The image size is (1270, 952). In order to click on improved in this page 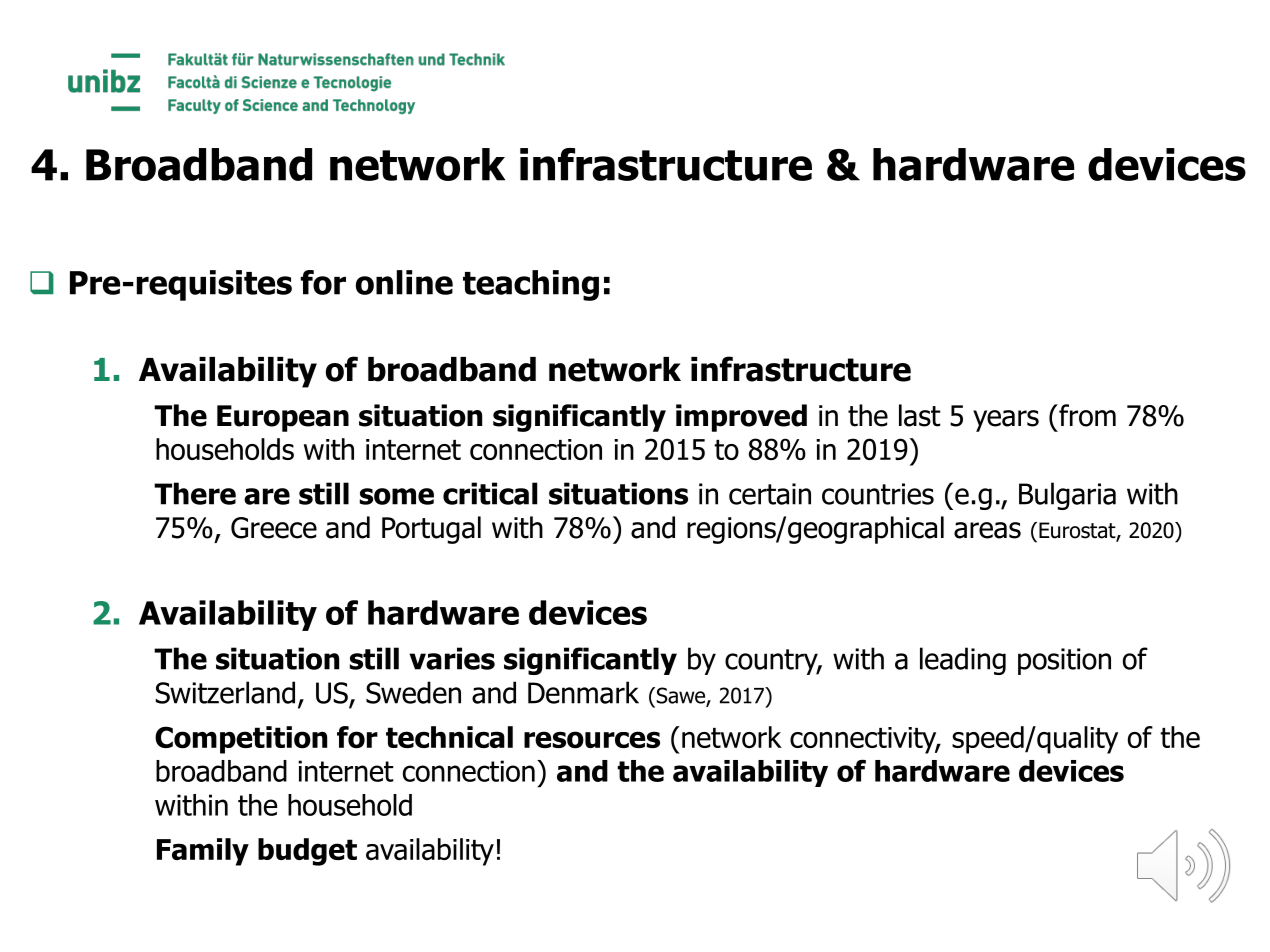, I will do `click(741, 418)`.
